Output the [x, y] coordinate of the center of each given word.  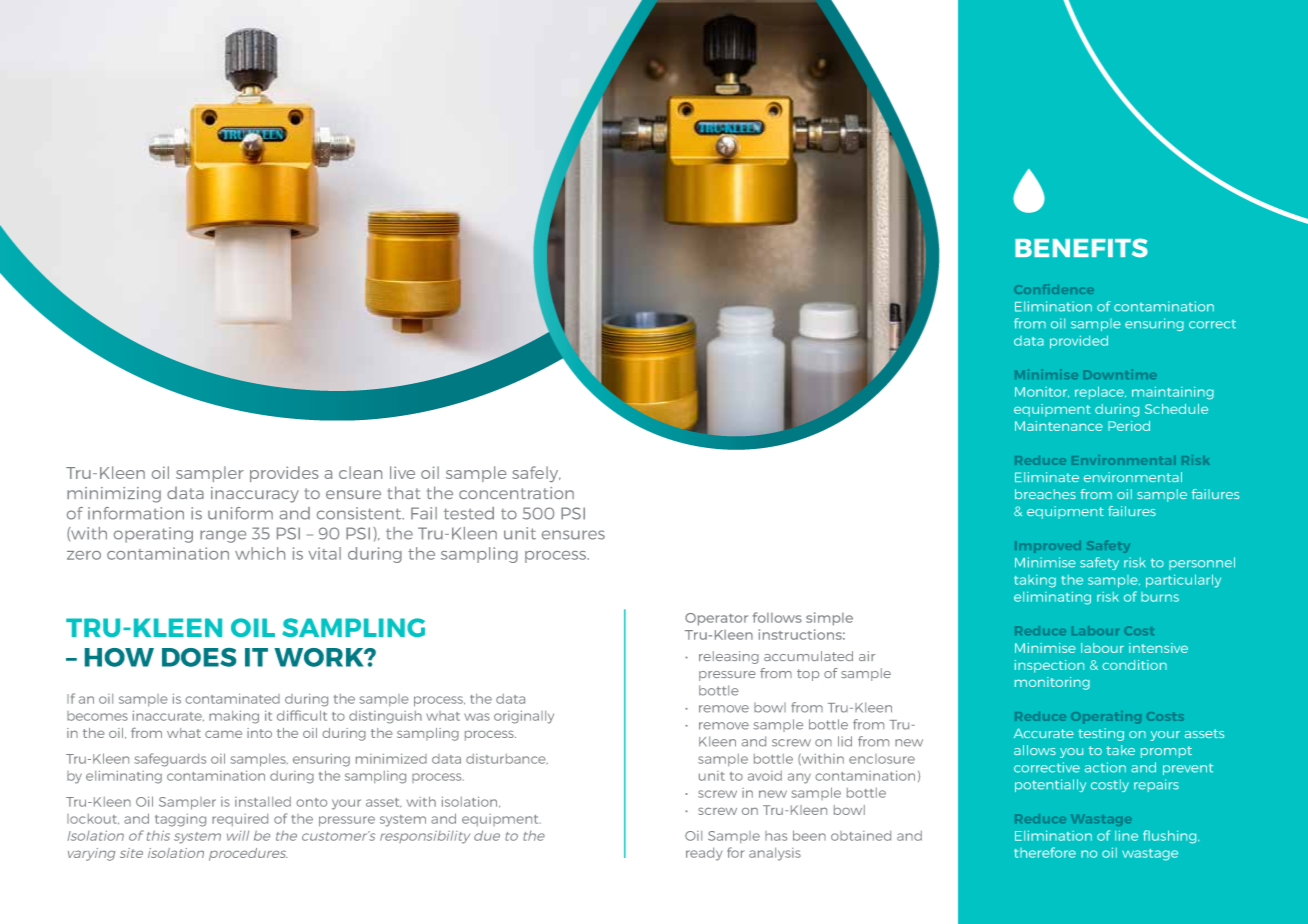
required [240, 820]
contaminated [232, 698]
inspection [1049, 666]
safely [536, 474]
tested [469, 513]
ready [704, 854]
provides [284, 474]
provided [1079, 342]
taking [1035, 581]
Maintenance [1058, 426]
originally [524, 717]
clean [360, 472]
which [260, 553]
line [1126, 835]
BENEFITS [1081, 248]
